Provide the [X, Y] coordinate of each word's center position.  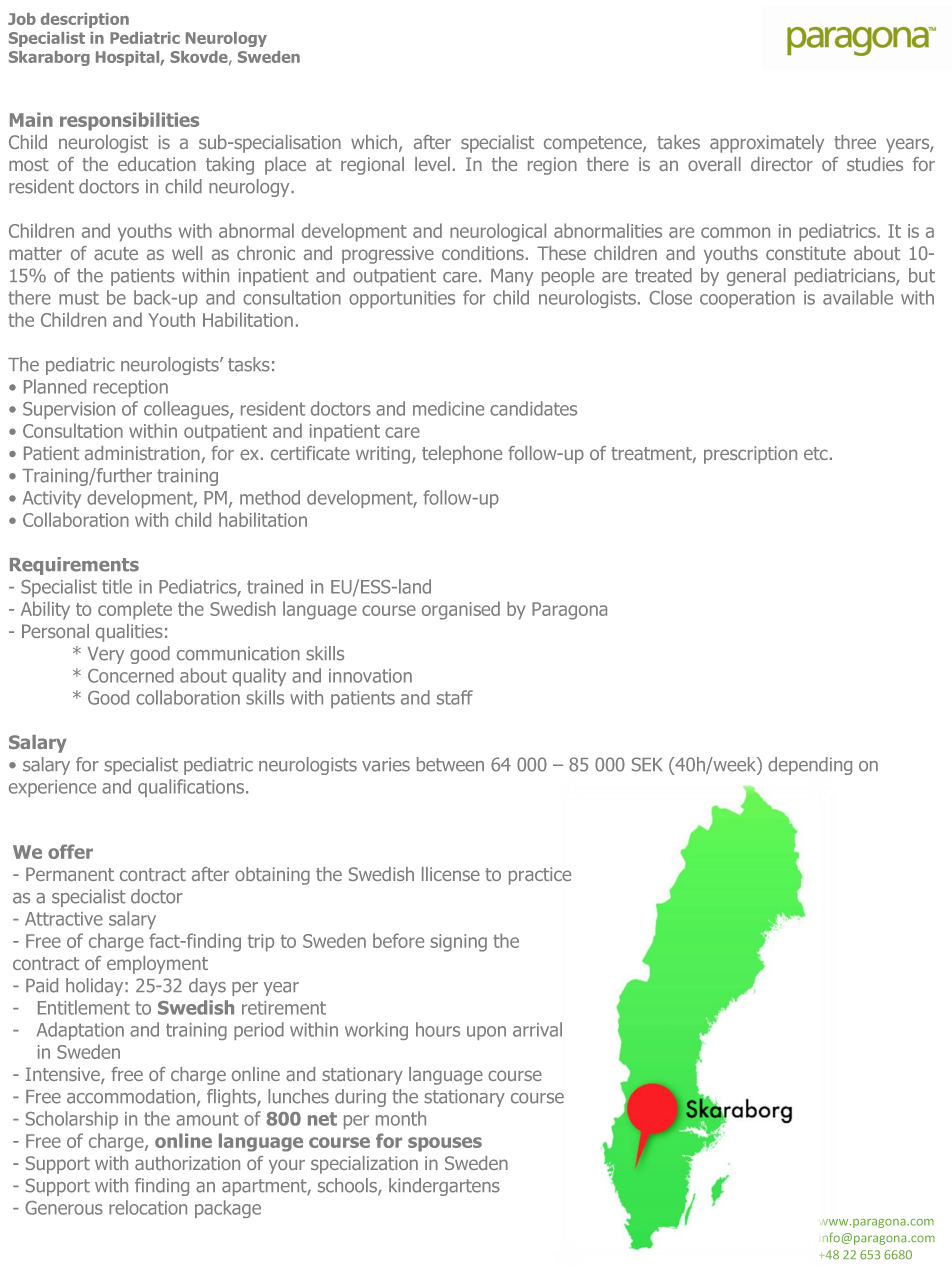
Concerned [131, 675]
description [85, 20]
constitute [806, 253]
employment [157, 965]
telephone [462, 455]
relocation [148, 1207]
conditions [483, 253]
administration [142, 453]
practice [540, 876]
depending [810, 766]
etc [816, 453]
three [855, 142]
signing [458, 943]
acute [116, 253]
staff [455, 697]
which [375, 143]
